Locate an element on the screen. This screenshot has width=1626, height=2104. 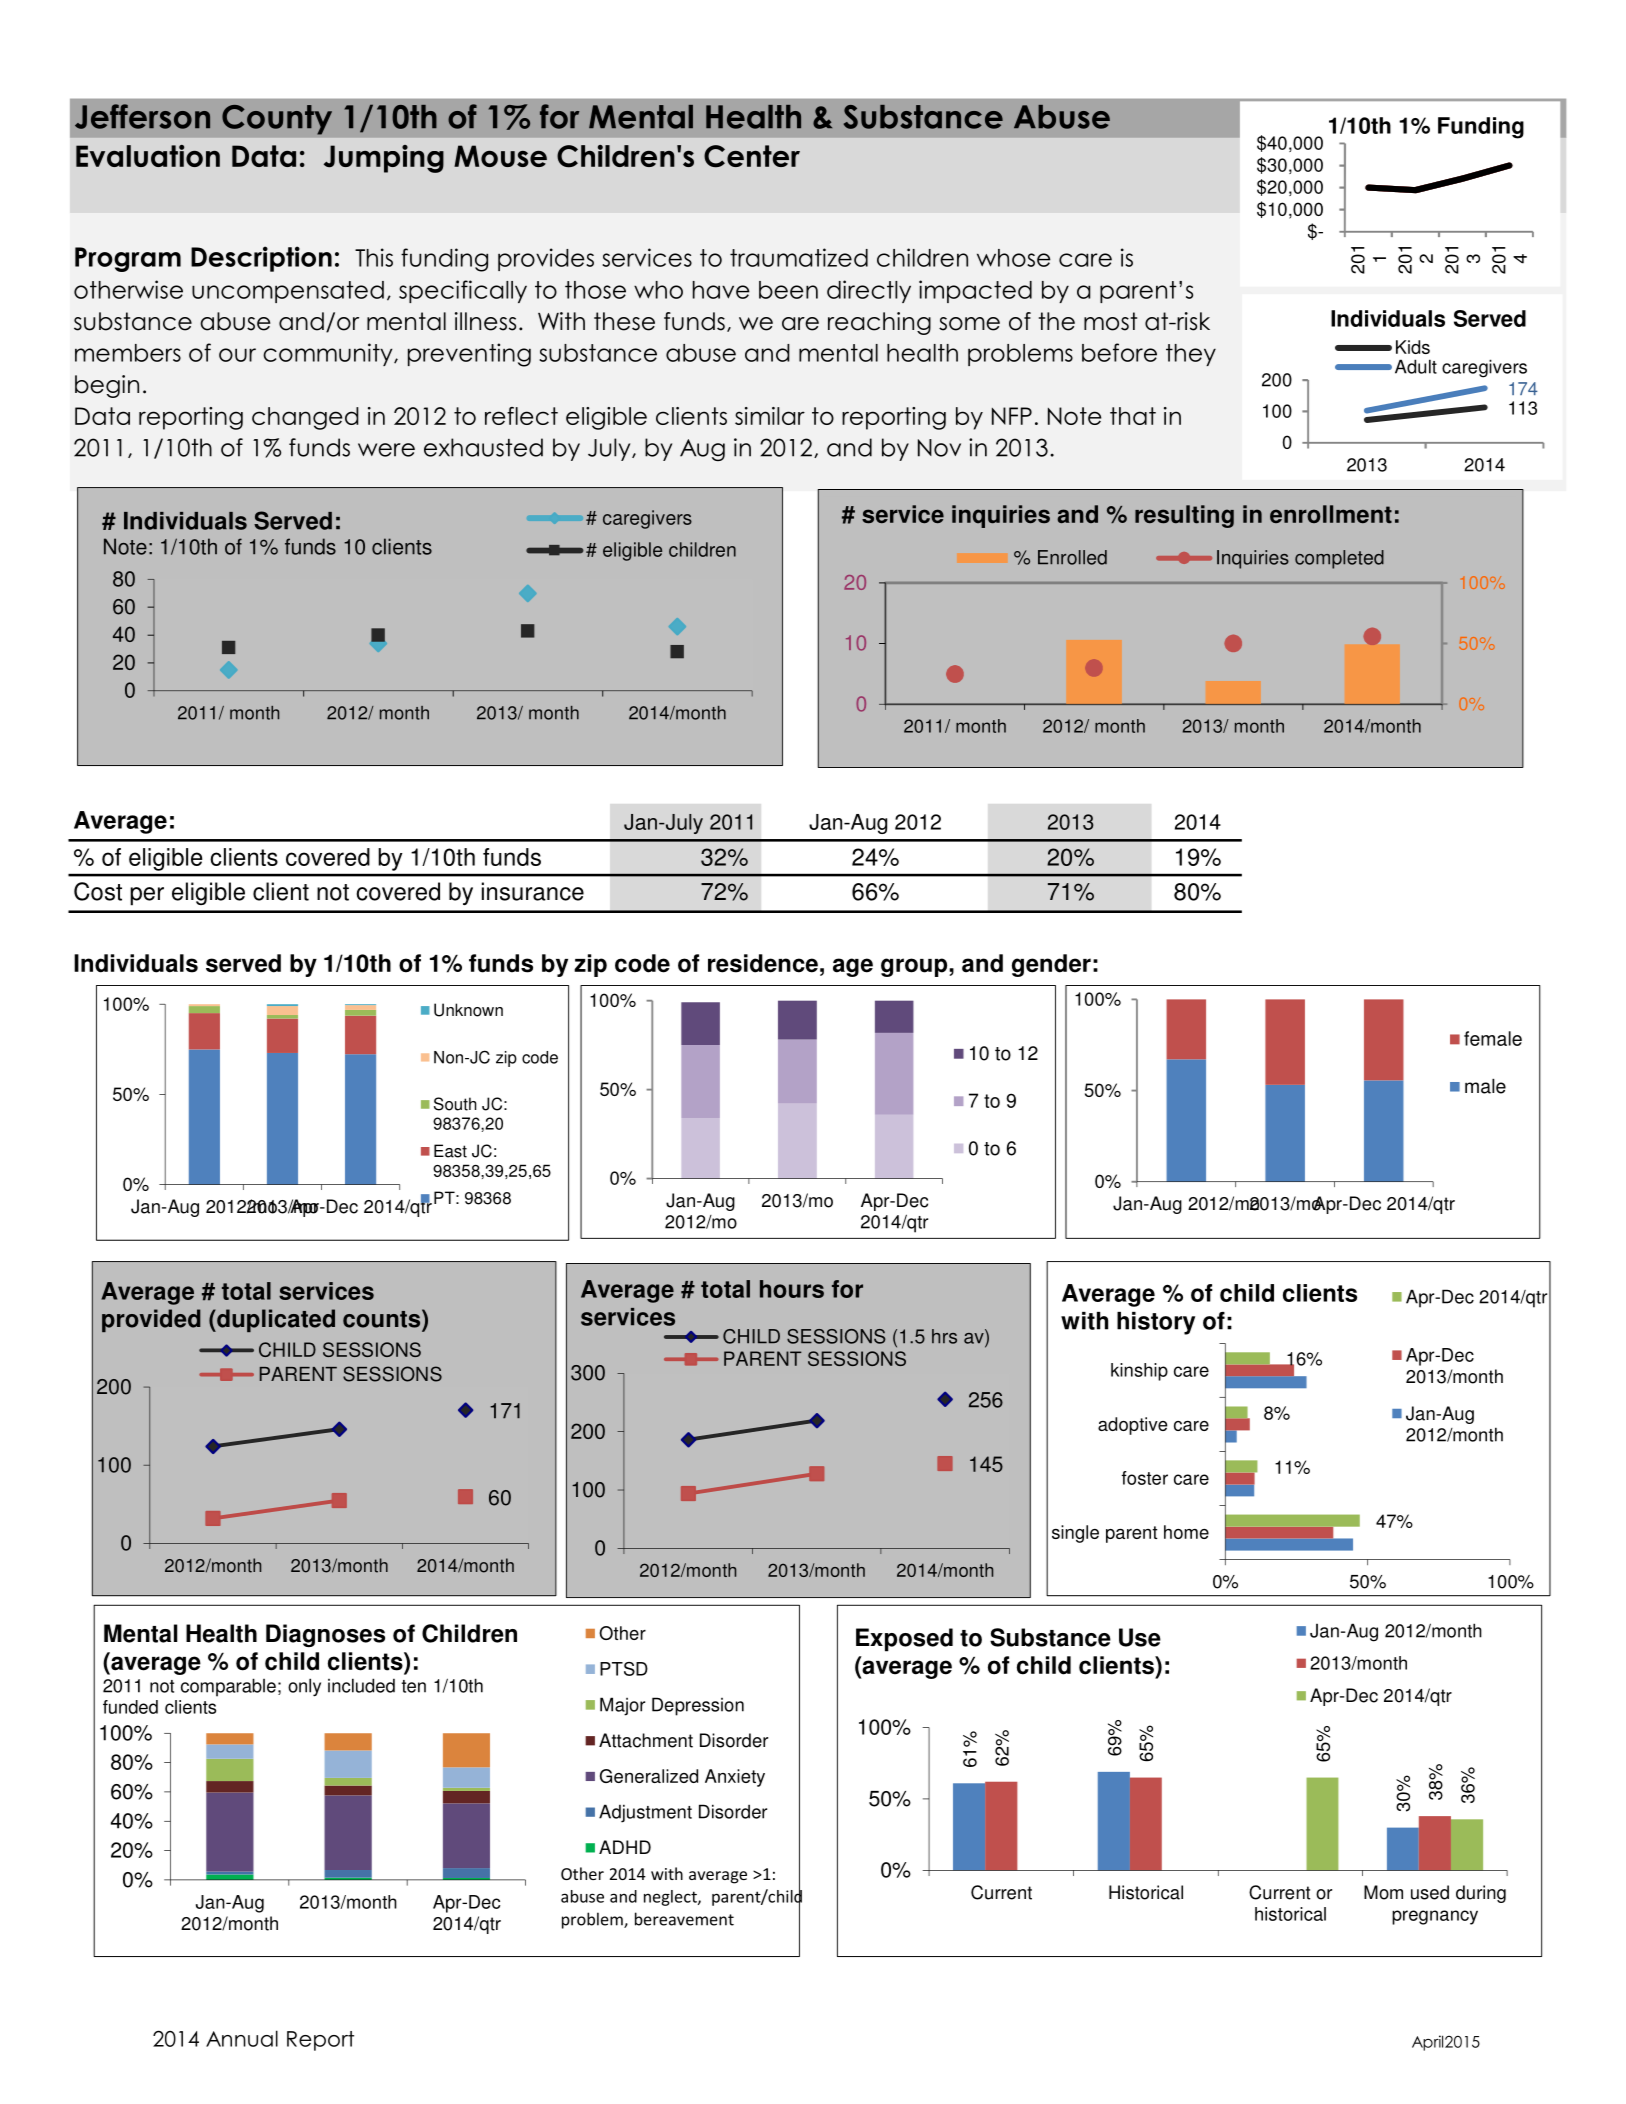
similar is located at coordinates (770, 416).
